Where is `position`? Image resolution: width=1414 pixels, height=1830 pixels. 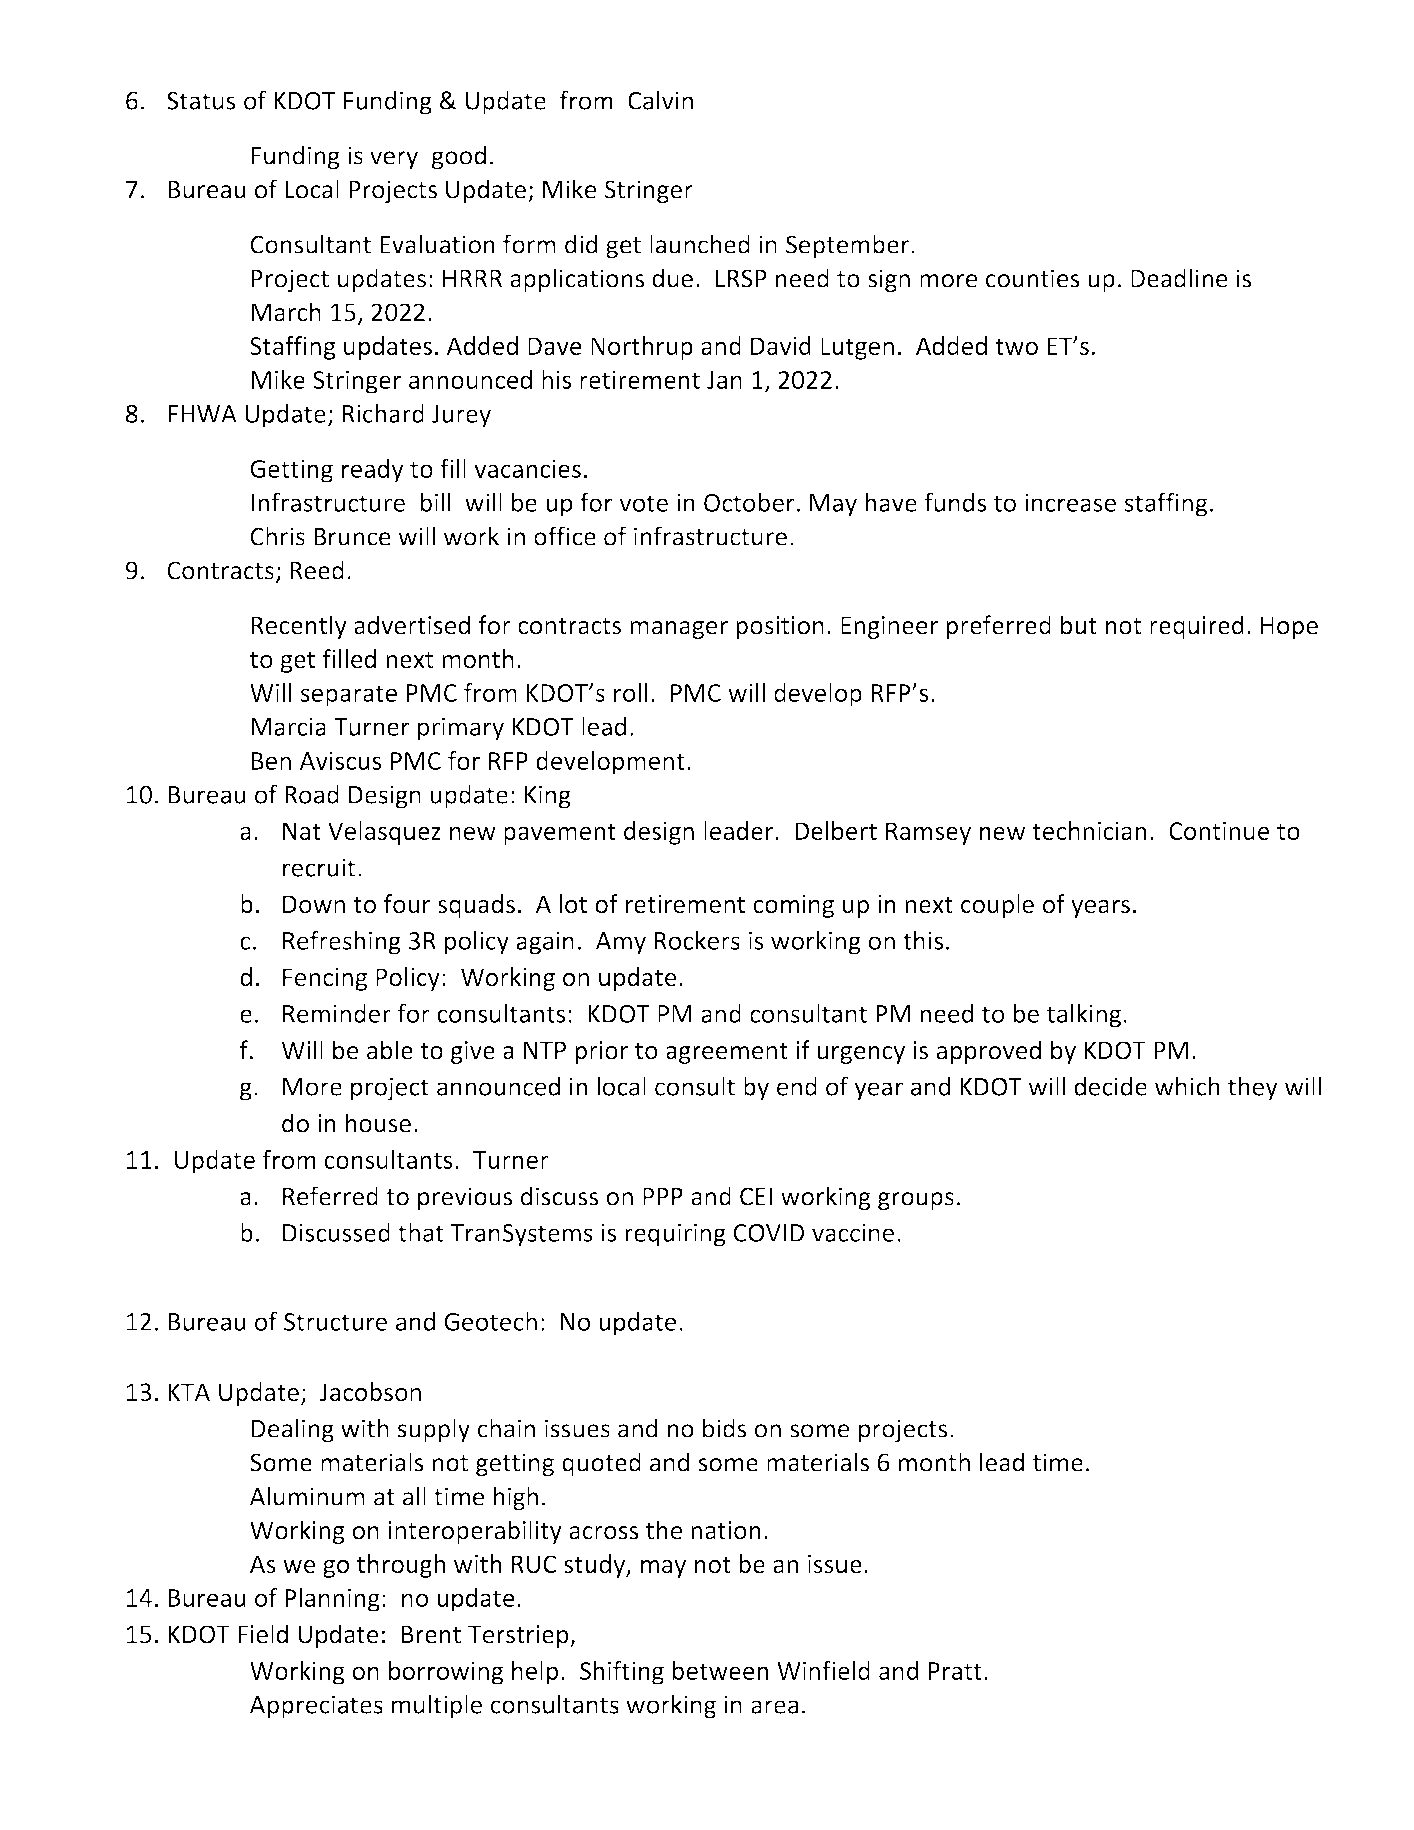 position is located at coordinates (780, 627).
